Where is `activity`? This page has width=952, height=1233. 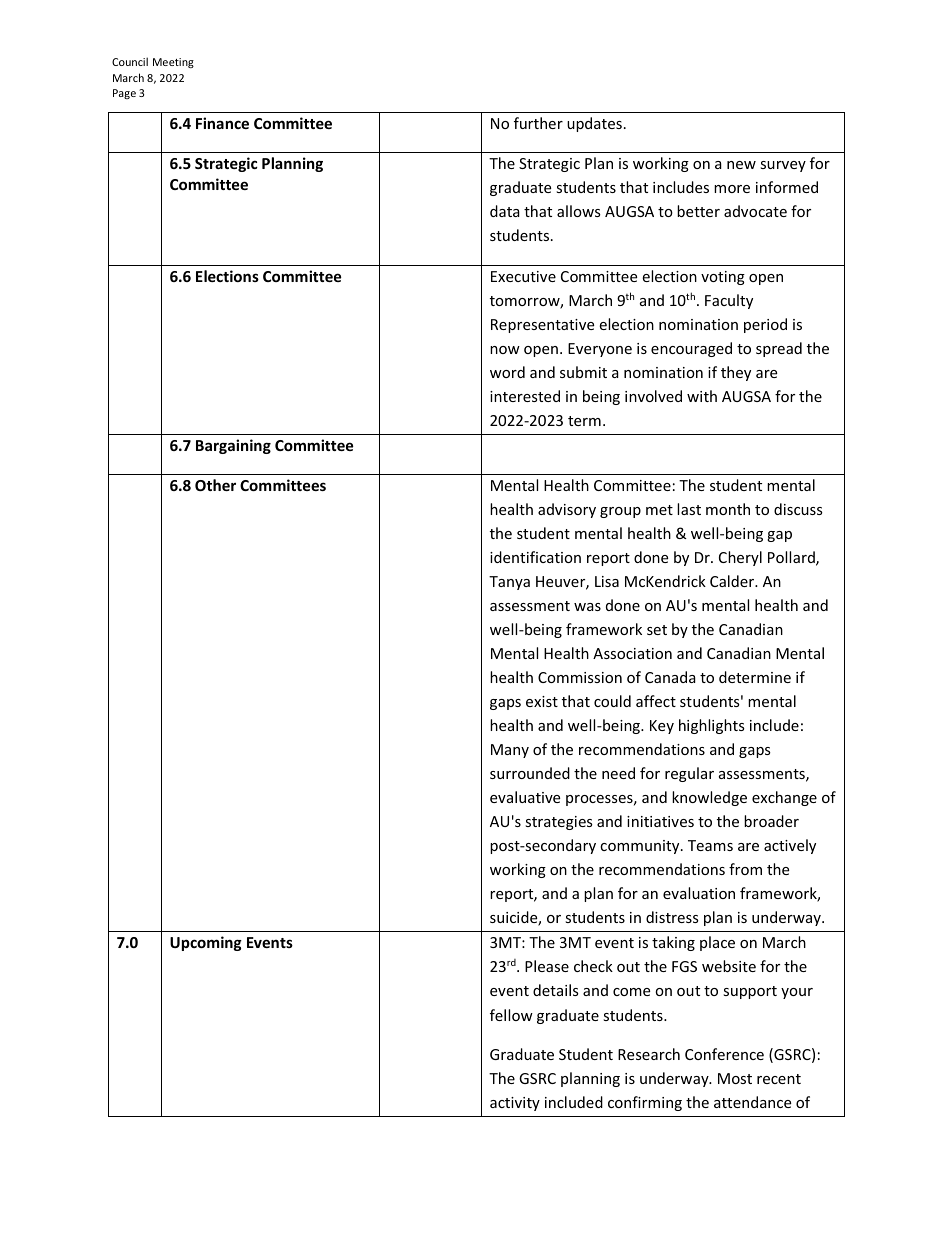 activity is located at coordinates (515, 1104).
